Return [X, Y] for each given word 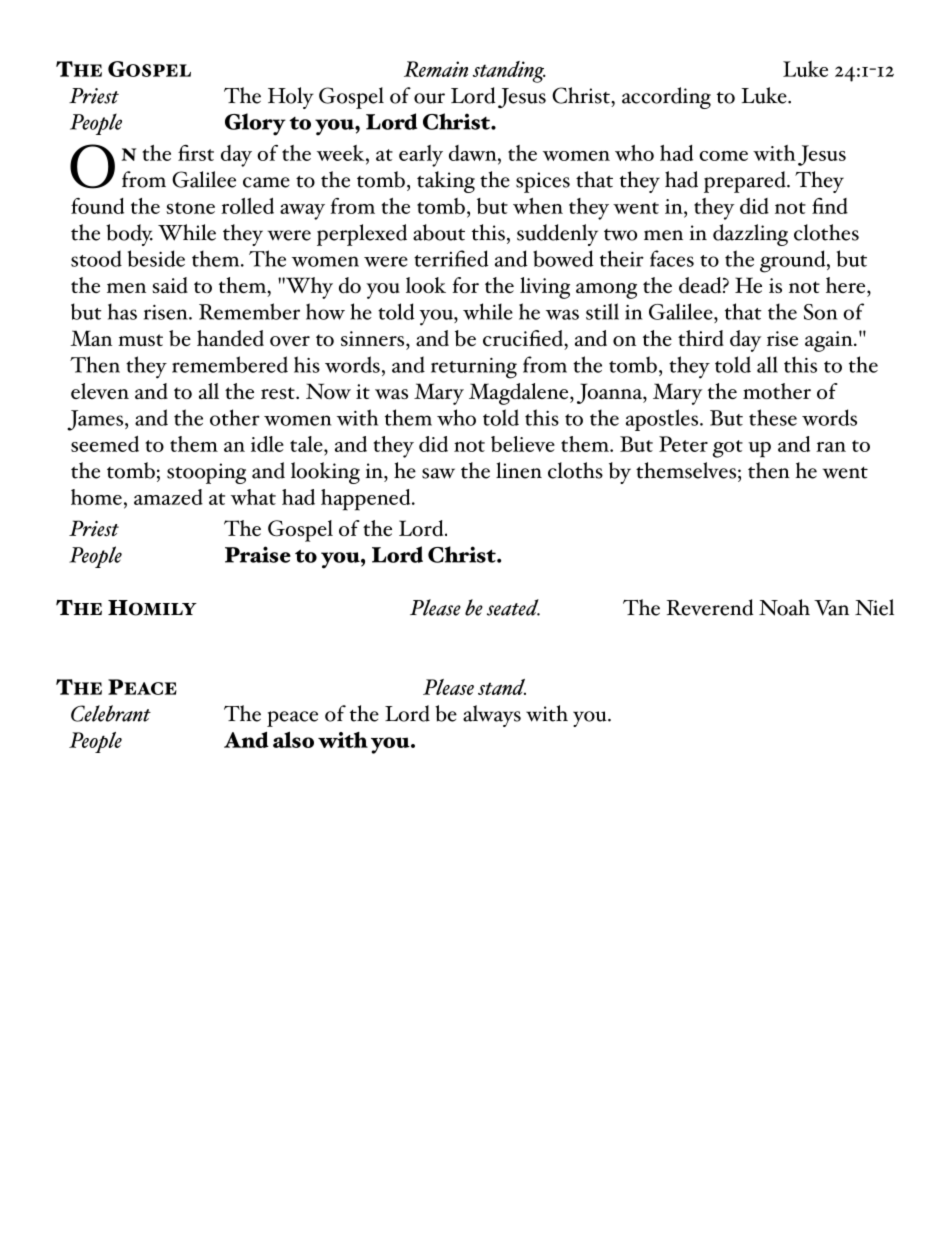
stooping [206, 473]
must [140, 340]
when [538, 206]
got [728, 449]
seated [513, 607]
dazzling [750, 235]
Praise [258, 554]
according [666, 98]
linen [519, 470]
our [429, 98]
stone [190, 208]
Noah [784, 607]
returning [474, 368]
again [830, 341]
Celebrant [111, 713]
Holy [291, 98]
